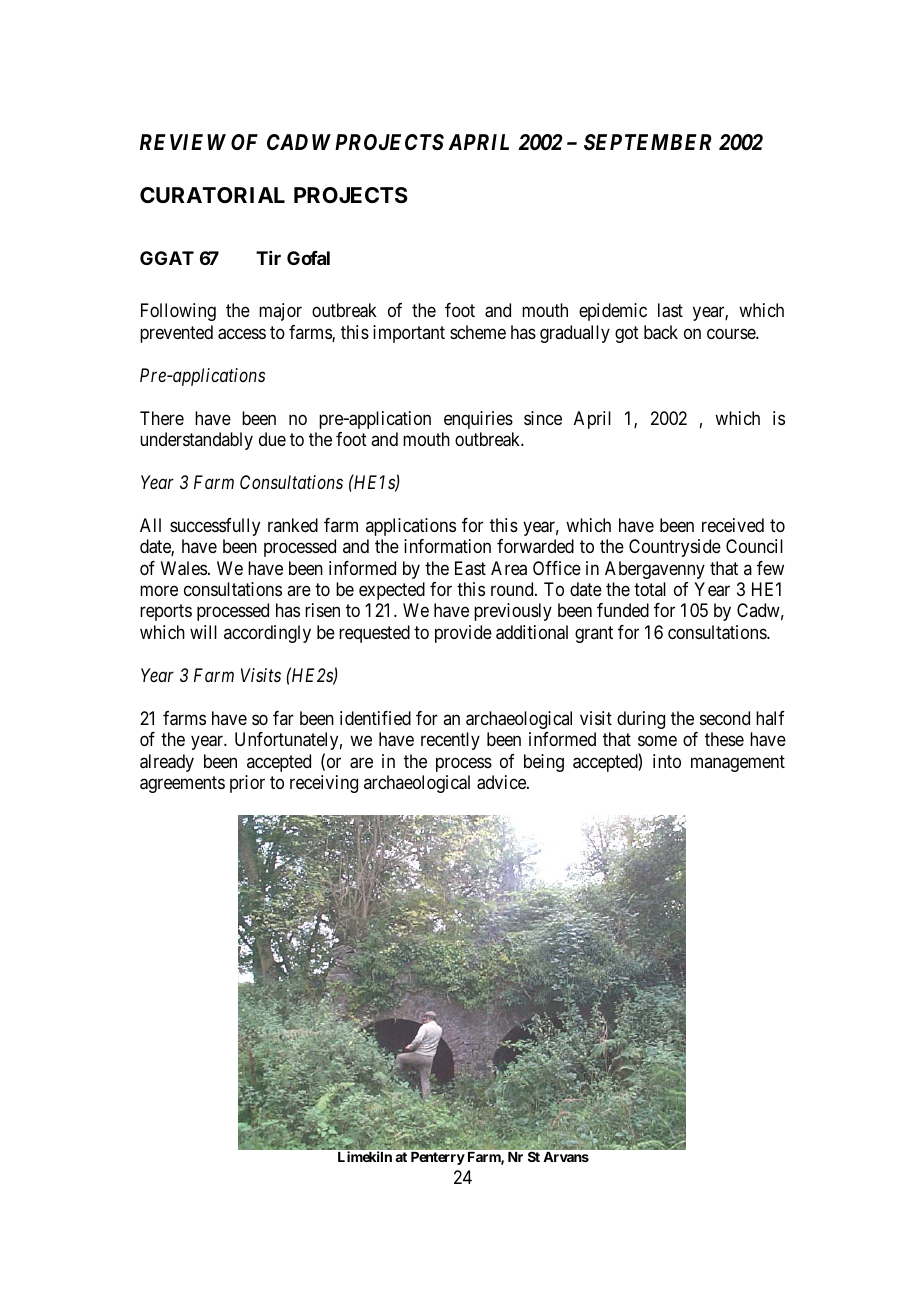 The height and width of the screenshot is (1308, 924). I want to click on recently, so click(450, 741).
